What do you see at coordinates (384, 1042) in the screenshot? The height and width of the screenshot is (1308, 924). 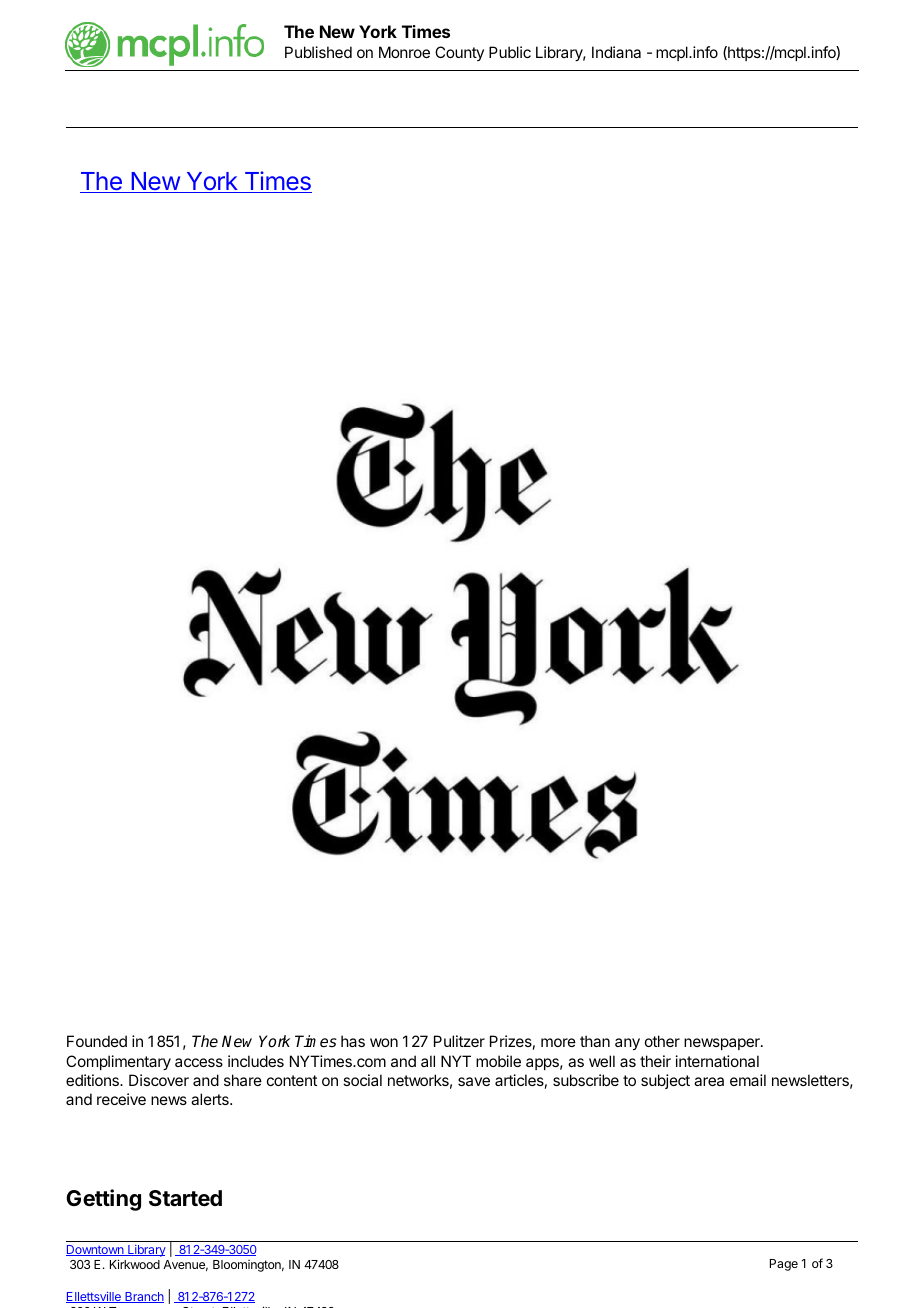 I see `won` at bounding box center [384, 1042].
